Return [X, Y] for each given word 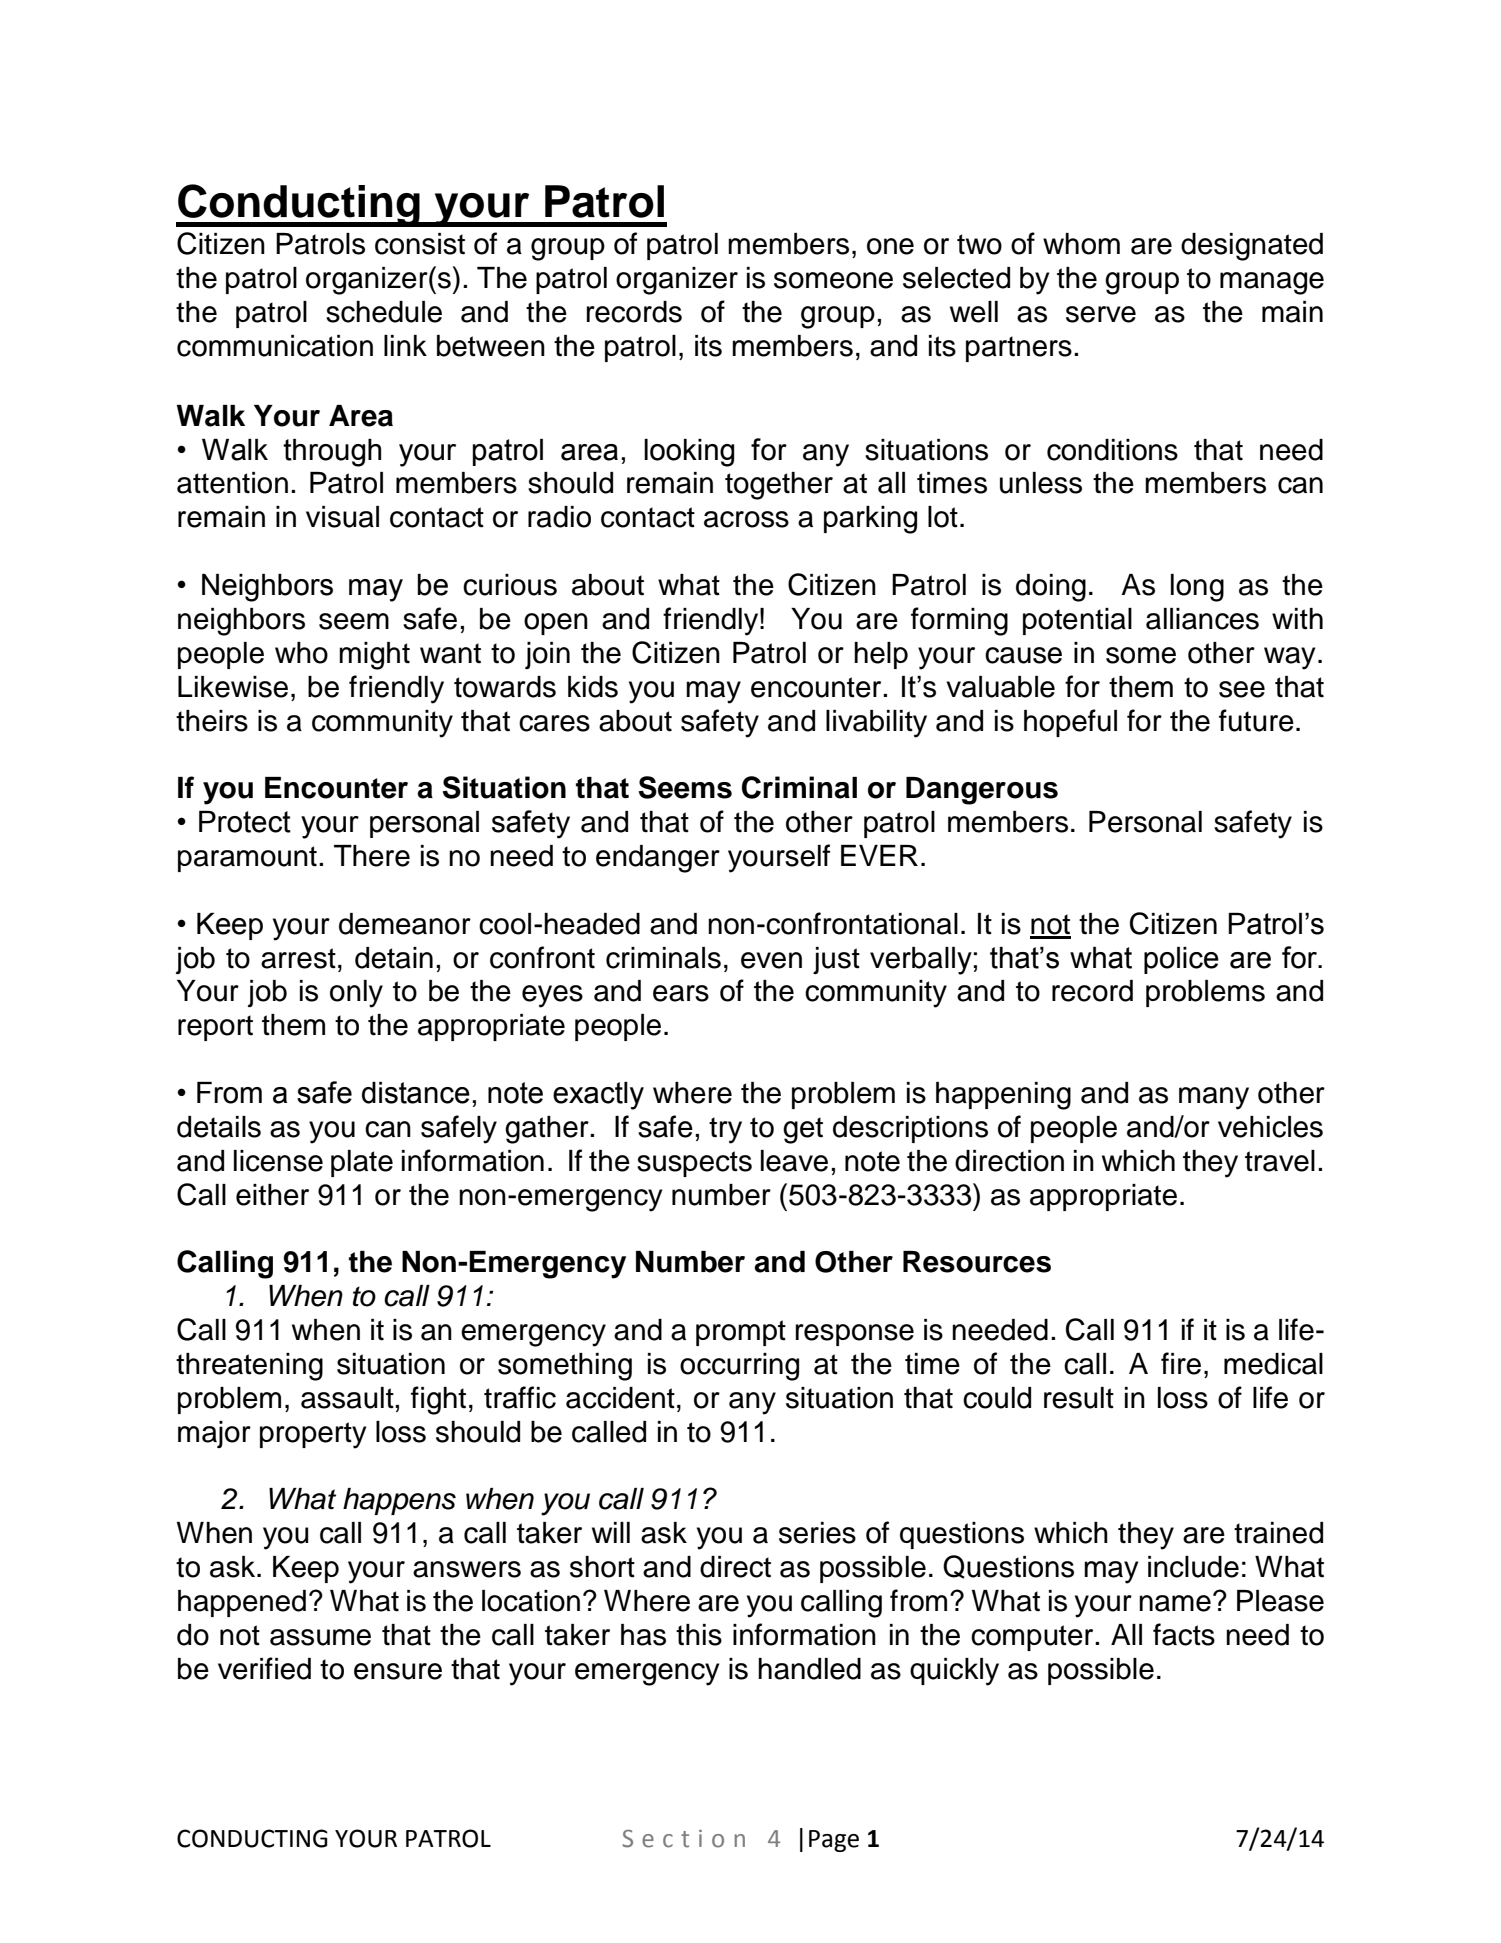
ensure [398, 1671]
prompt [741, 1333]
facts [1184, 1634]
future [1256, 720]
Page [834, 1841]
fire [1181, 1363]
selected [956, 278]
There [372, 856]
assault [348, 1398]
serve [1101, 314]
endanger [658, 859]
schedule [384, 312]
